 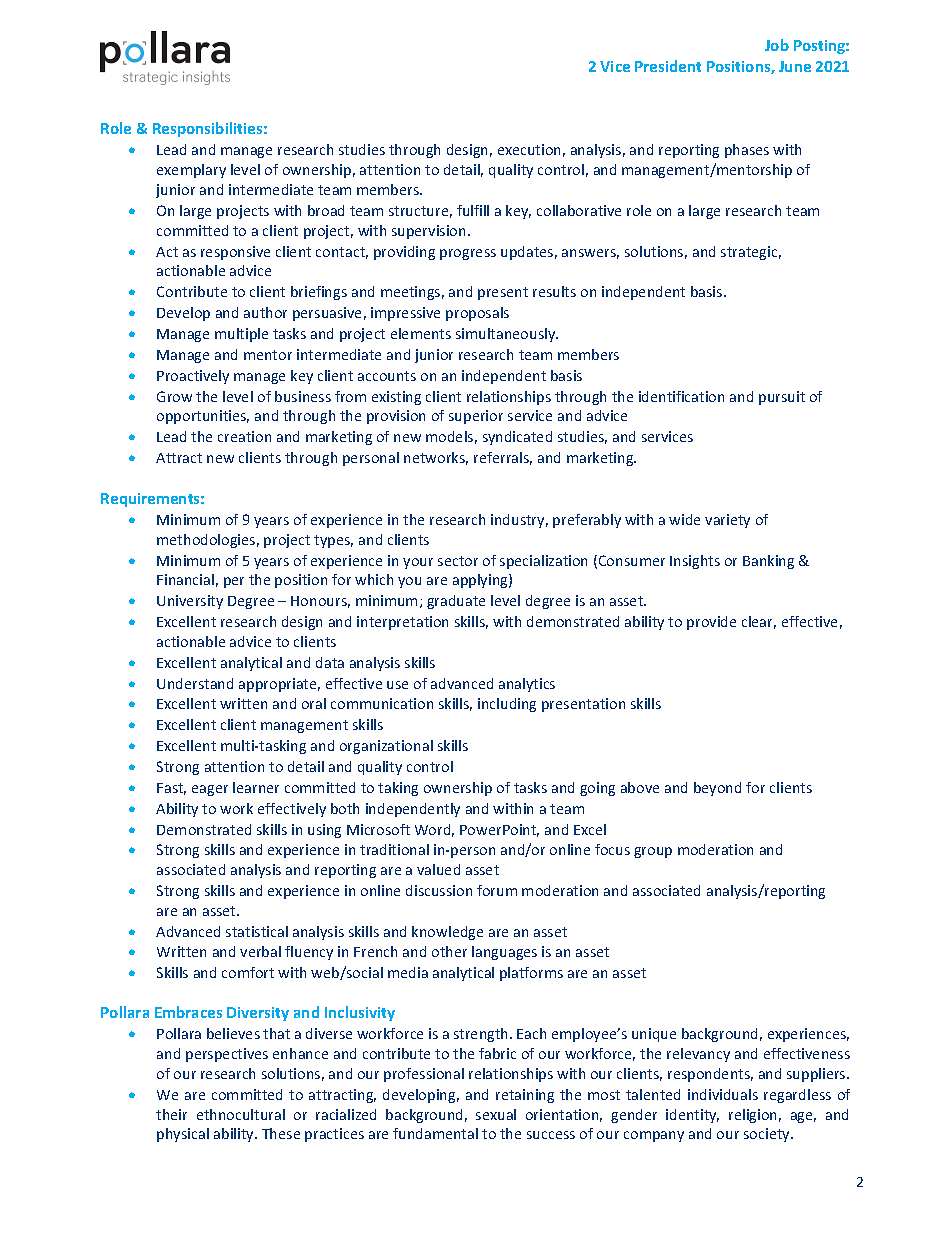 What do you see at coordinates (777, 45) in the document?
I see `Job` at bounding box center [777, 45].
